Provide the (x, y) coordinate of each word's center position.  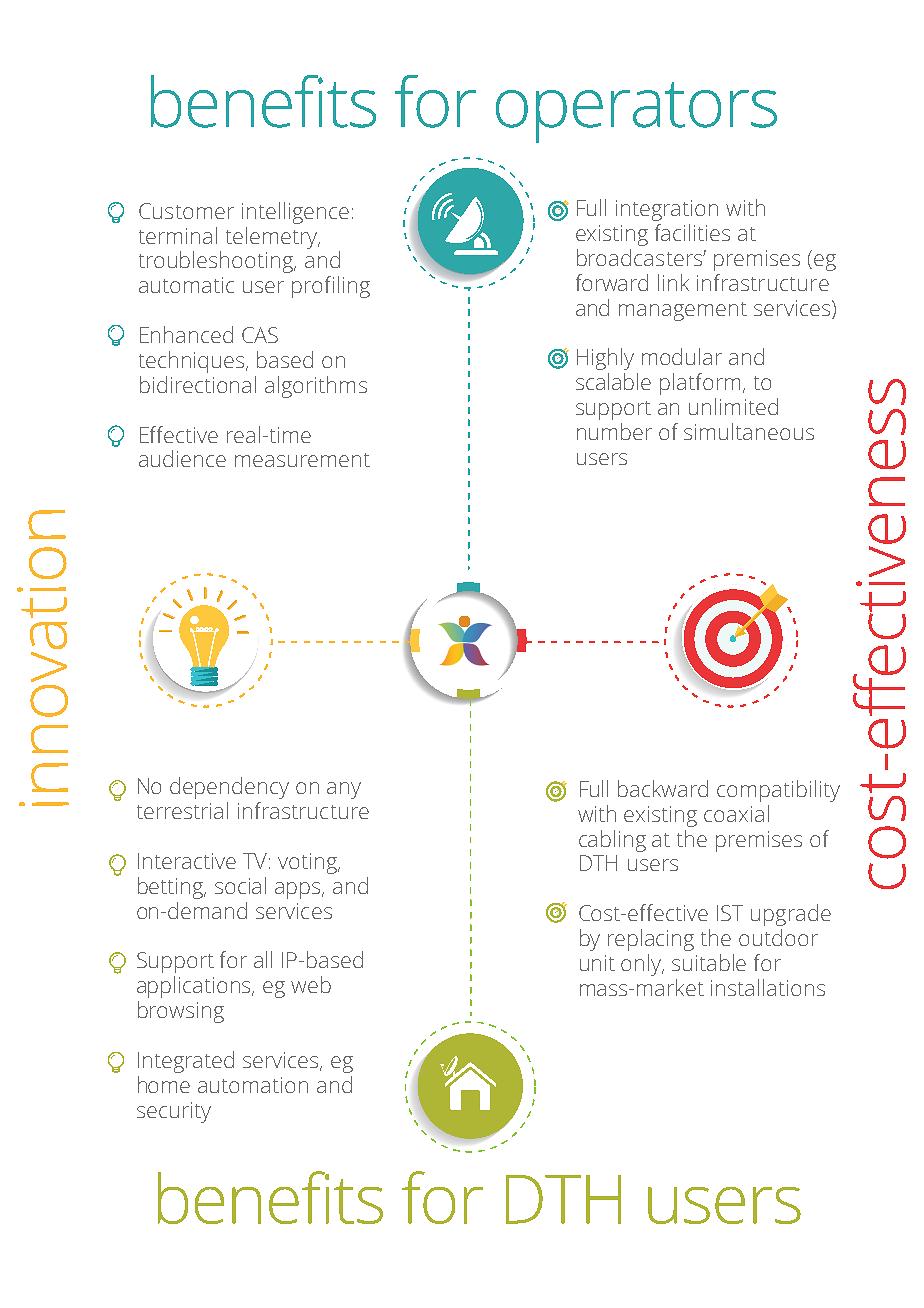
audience (182, 458)
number (614, 431)
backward (663, 788)
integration (667, 210)
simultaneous (749, 431)
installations (768, 987)
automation (253, 1085)
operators (636, 112)
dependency (229, 788)
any (344, 790)
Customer (186, 211)
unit (597, 963)
